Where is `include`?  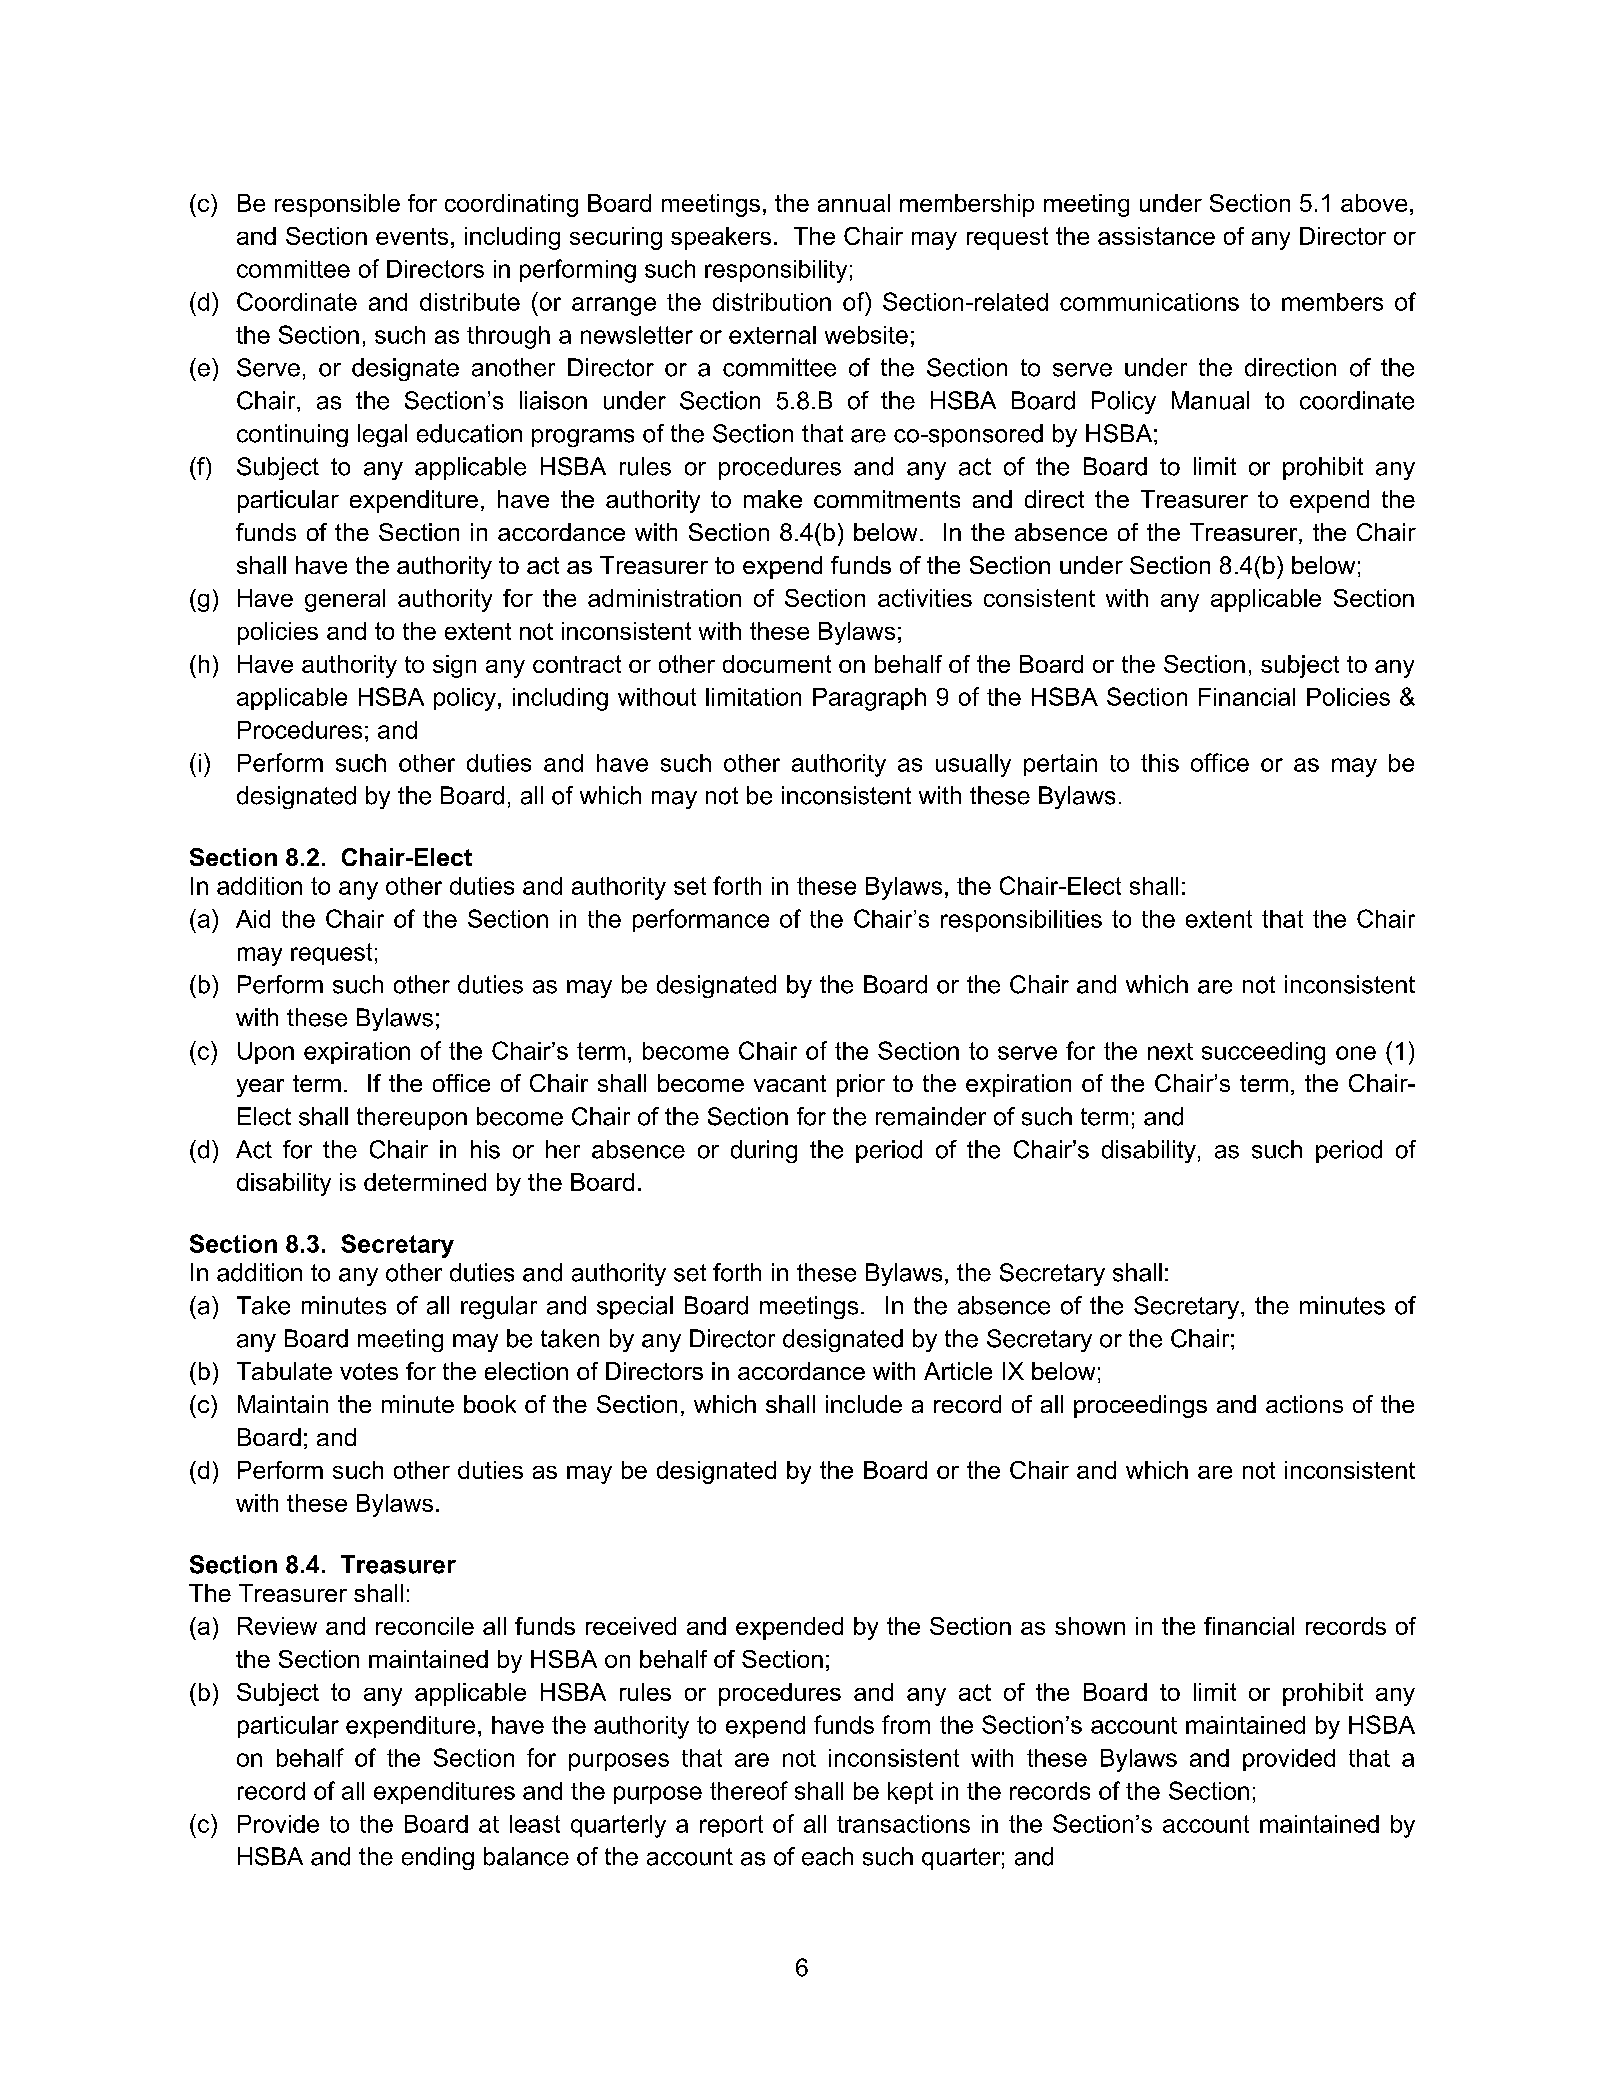
include is located at coordinates (864, 1404).
